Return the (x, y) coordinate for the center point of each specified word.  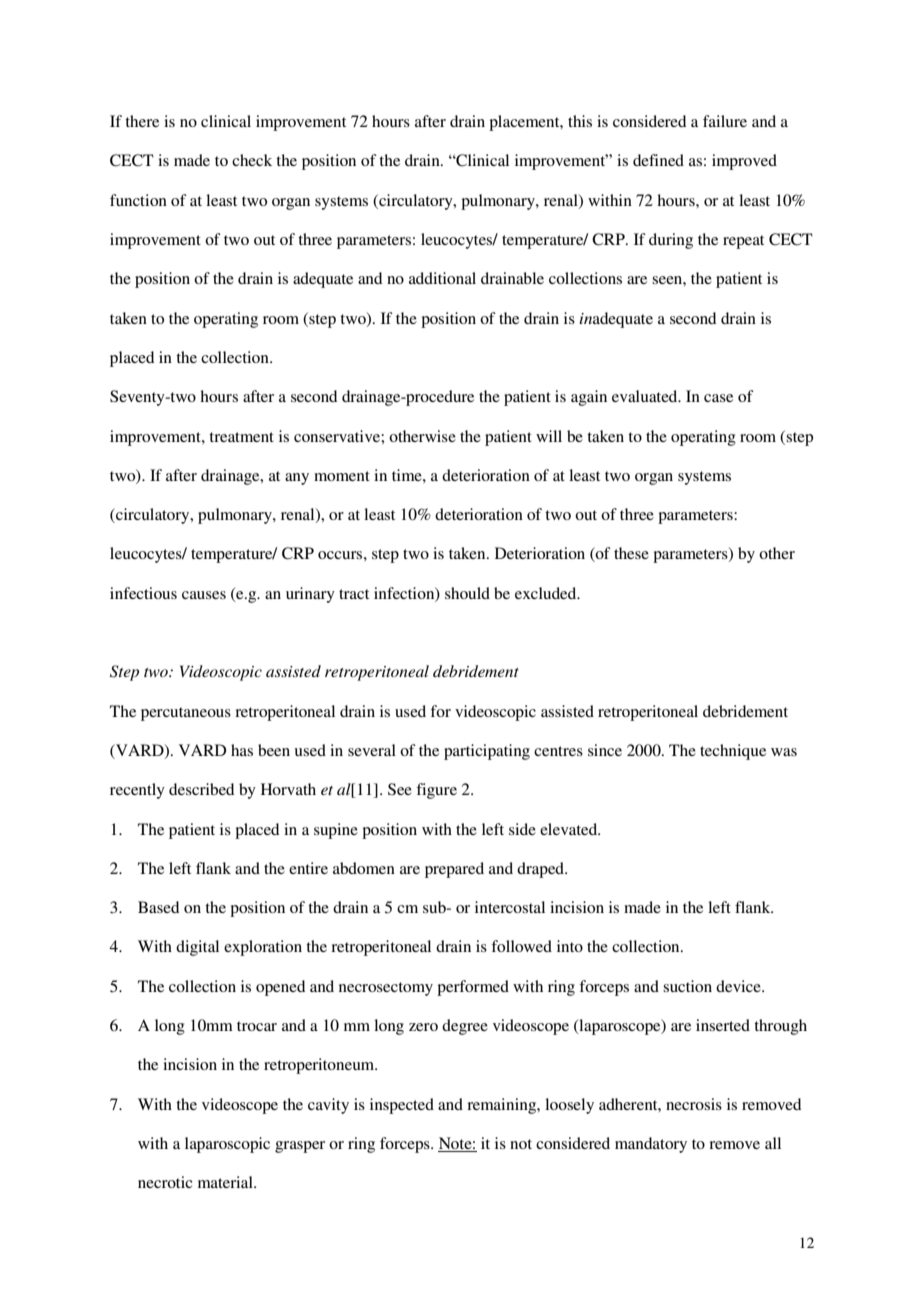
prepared (454, 870)
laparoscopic (227, 1145)
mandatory (651, 1145)
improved (744, 162)
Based (158, 907)
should (467, 593)
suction (687, 986)
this (580, 121)
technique (733, 752)
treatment (241, 437)
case (718, 398)
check (252, 160)
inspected (402, 1106)
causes (204, 595)
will (549, 436)
